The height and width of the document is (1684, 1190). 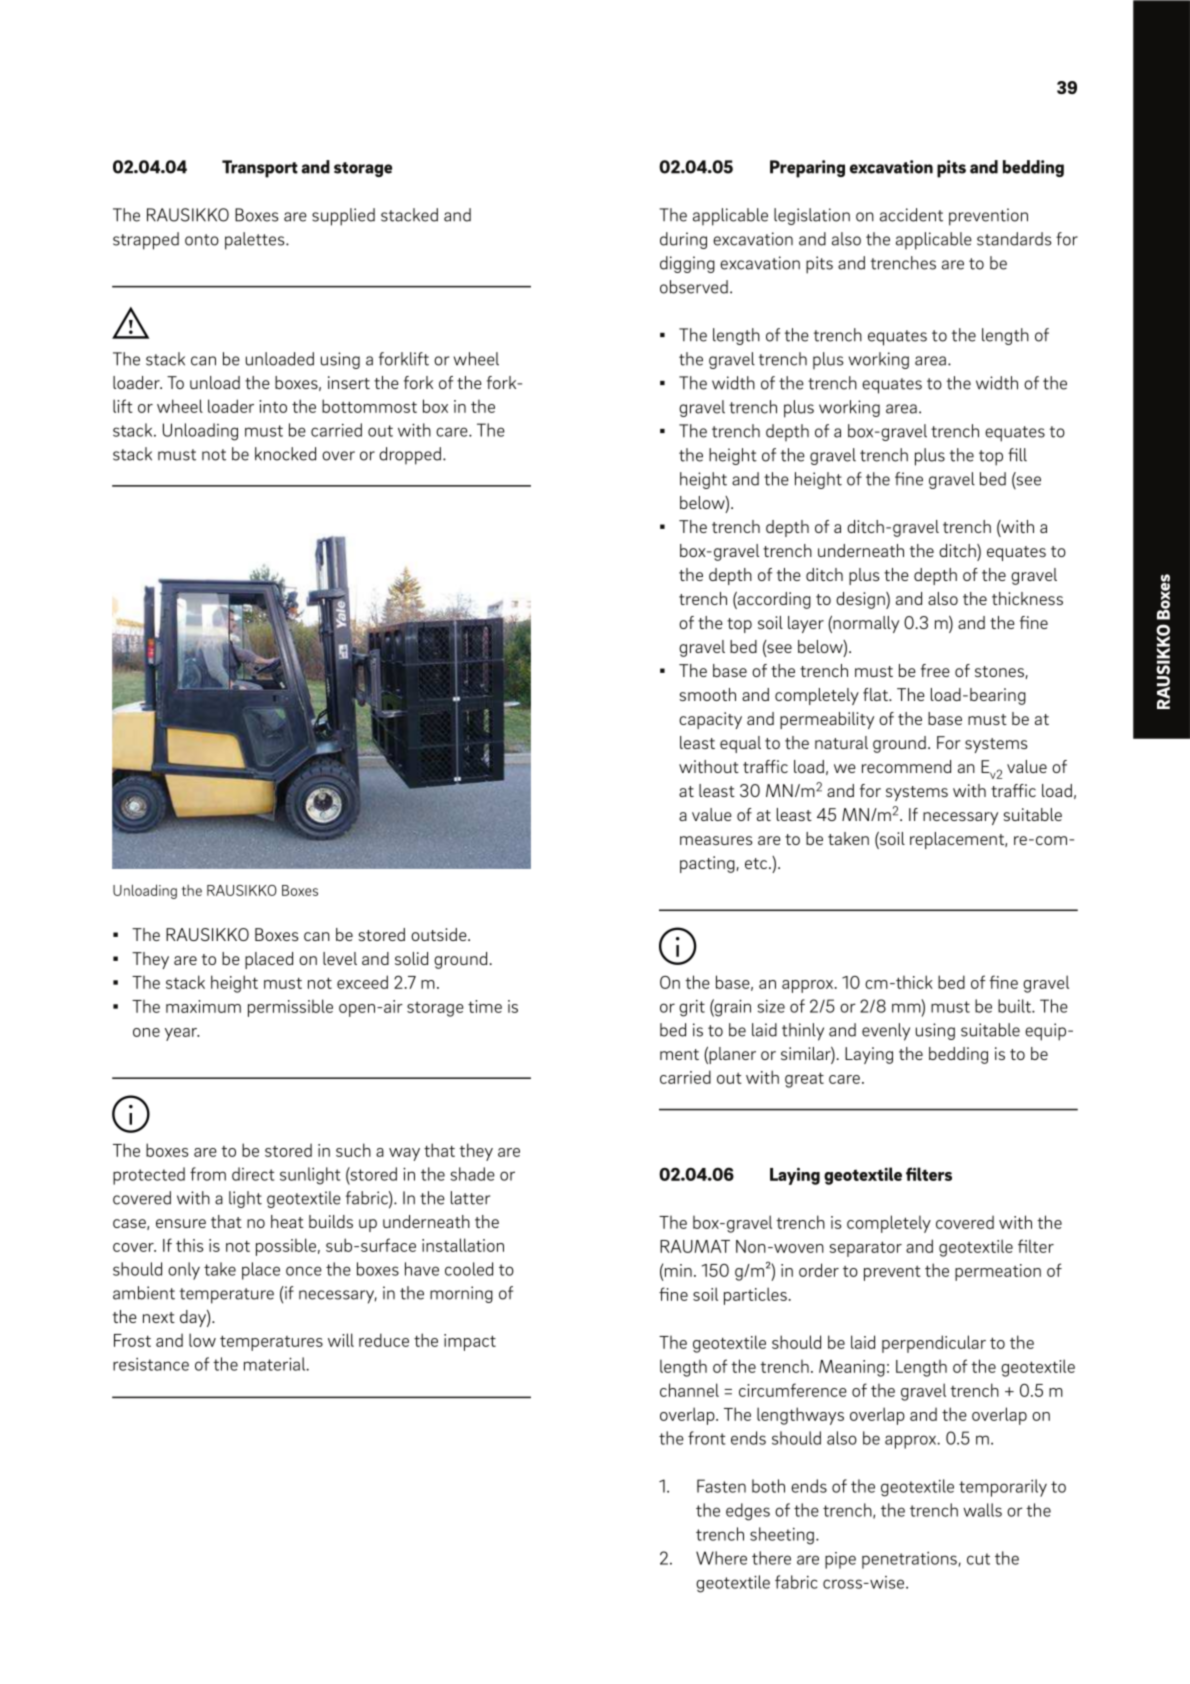 I want to click on resistance, so click(x=151, y=1364).
